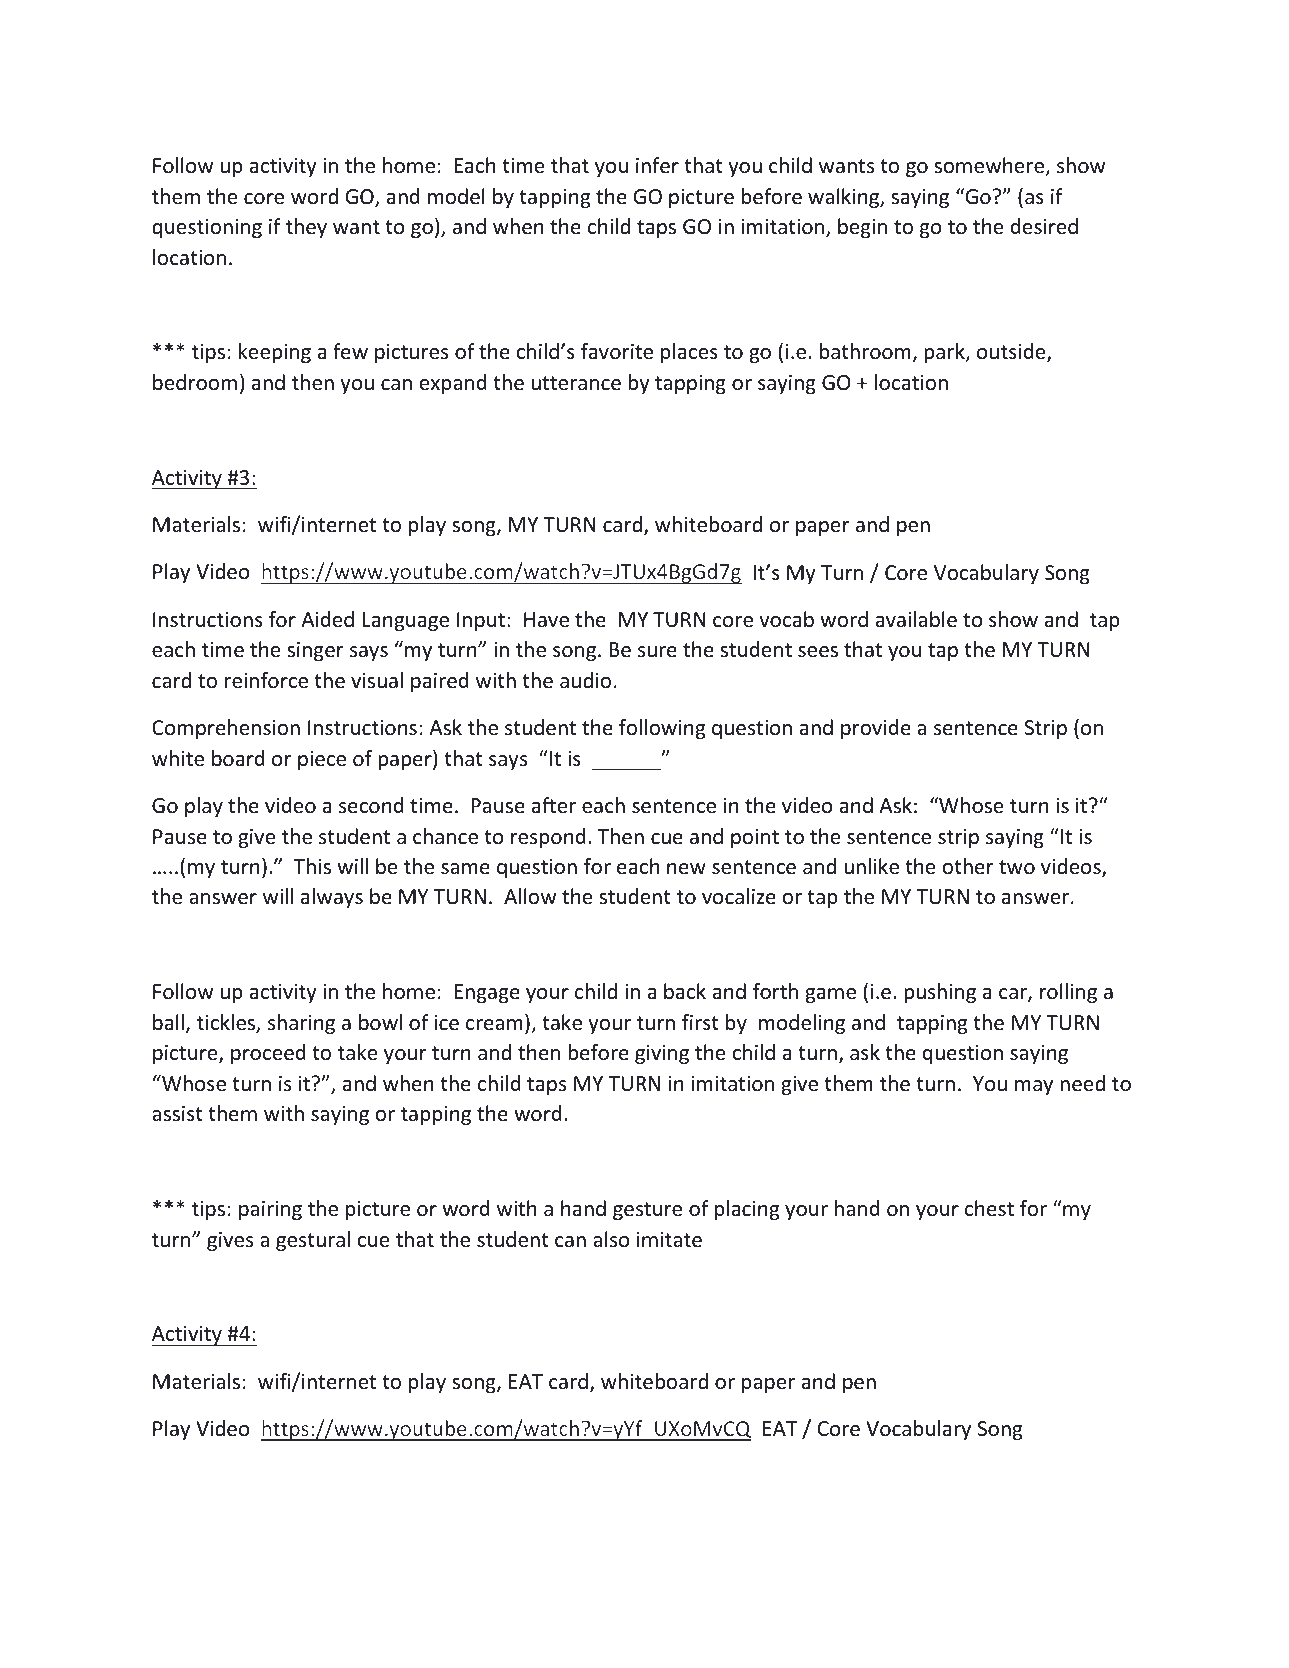  I want to click on utterance, so click(576, 383).
